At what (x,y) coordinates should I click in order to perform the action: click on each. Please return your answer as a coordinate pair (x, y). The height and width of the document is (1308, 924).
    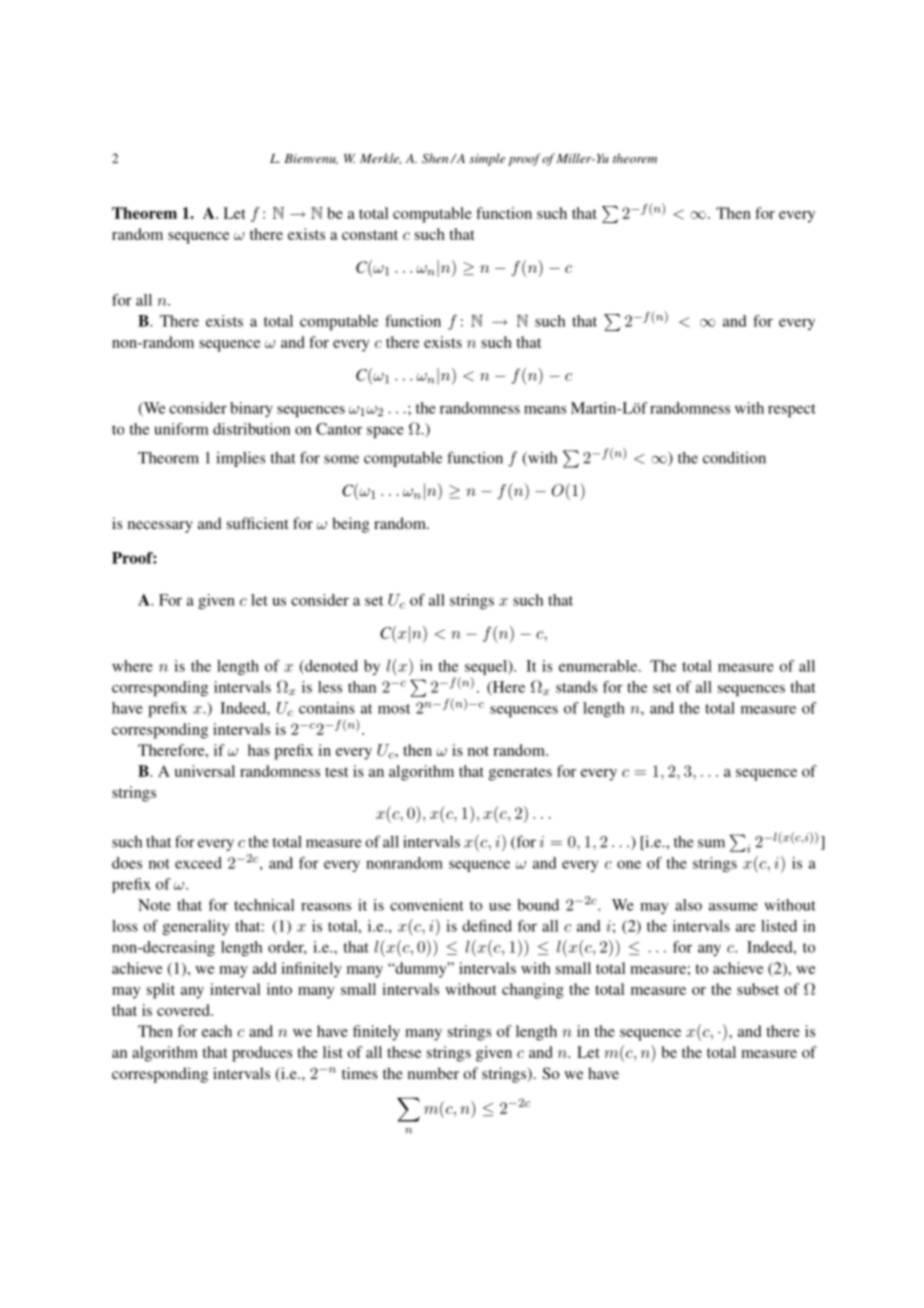
    Looking at the image, I should click on (217, 1031).
